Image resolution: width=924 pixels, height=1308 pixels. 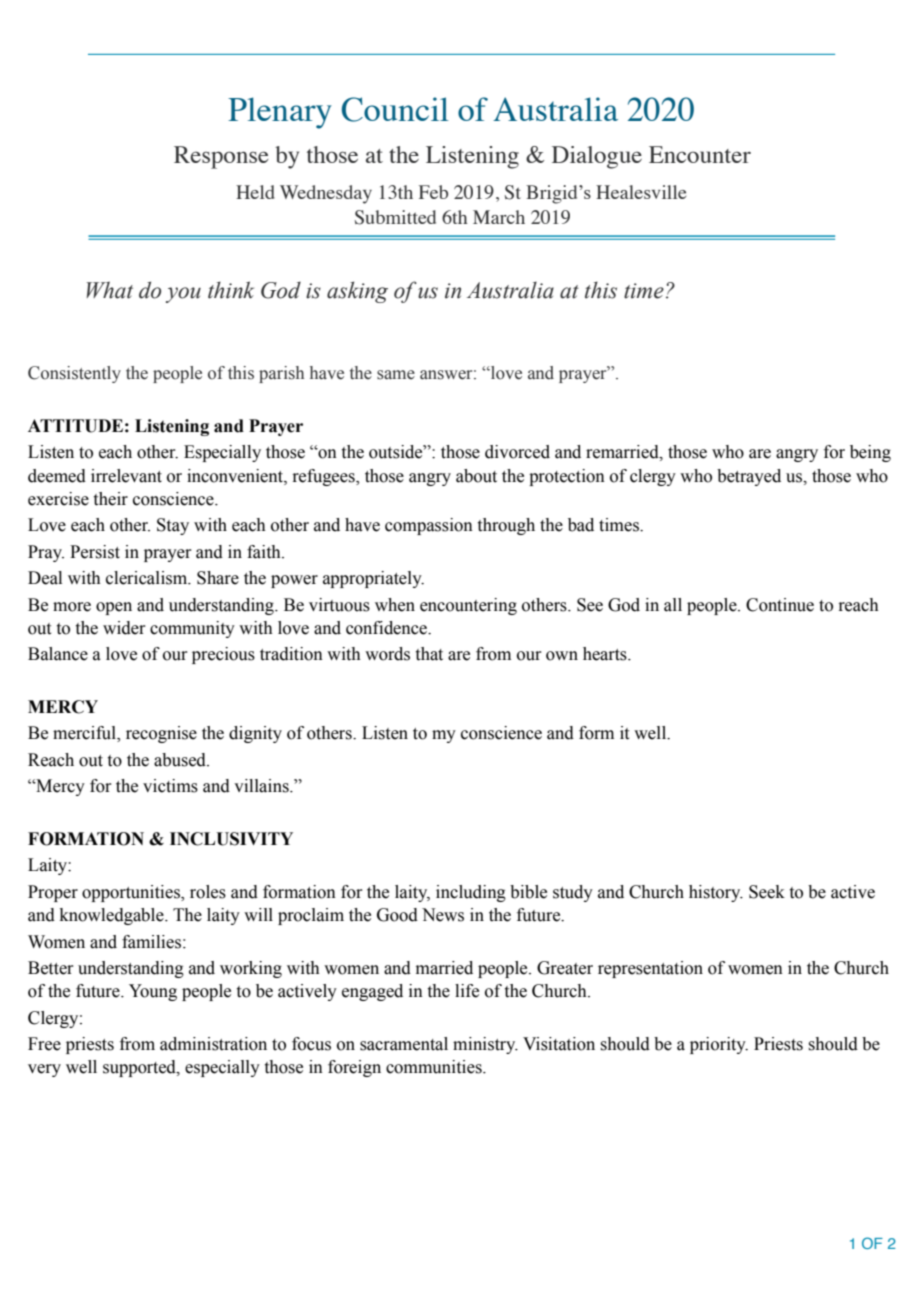 What do you see at coordinates (429, 654) in the page?
I see `that` at bounding box center [429, 654].
